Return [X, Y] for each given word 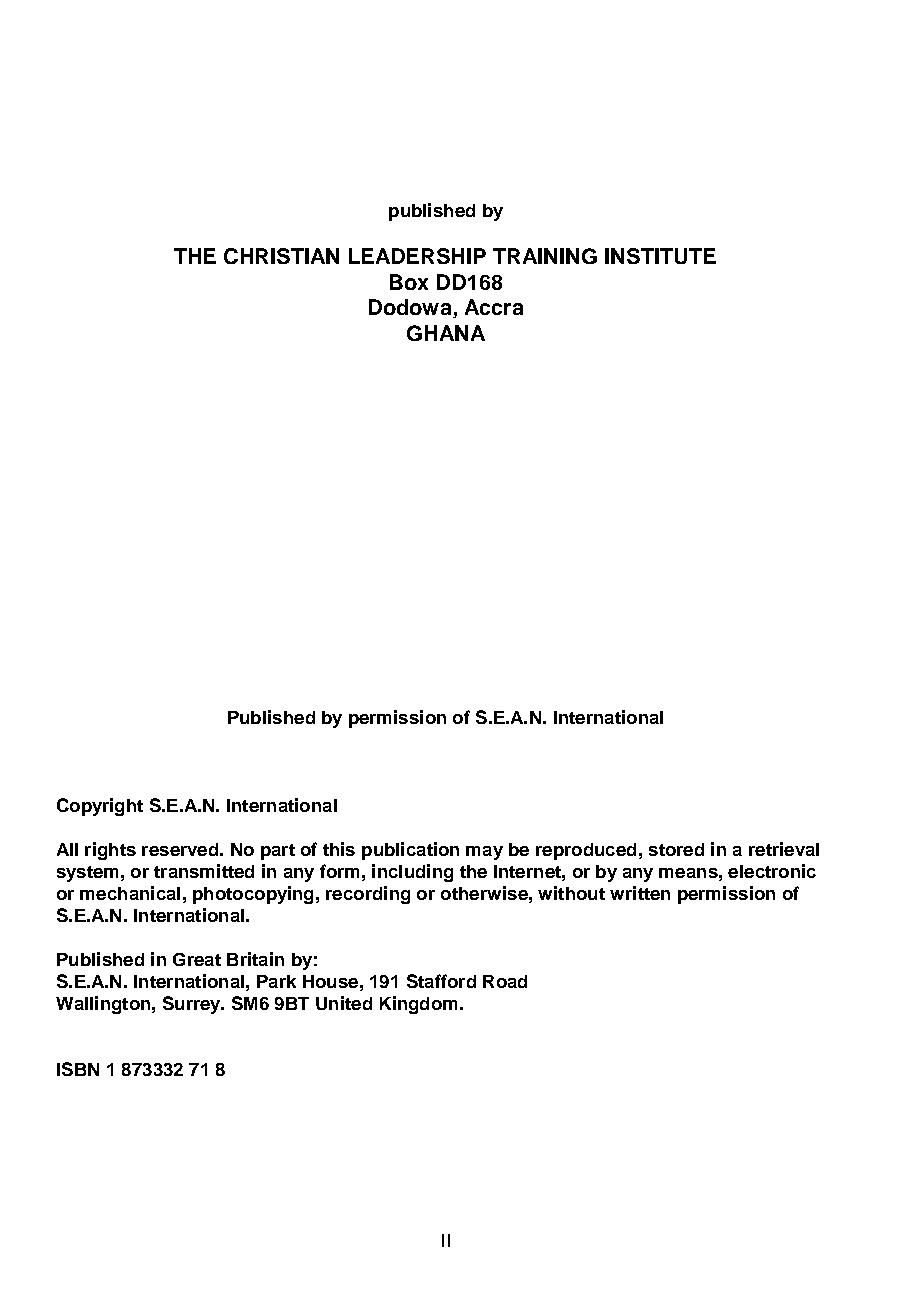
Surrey [193, 1005]
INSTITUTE [660, 256]
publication [410, 851]
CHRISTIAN [281, 256]
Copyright [100, 807]
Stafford [441, 981]
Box [409, 282]
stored [676, 849]
